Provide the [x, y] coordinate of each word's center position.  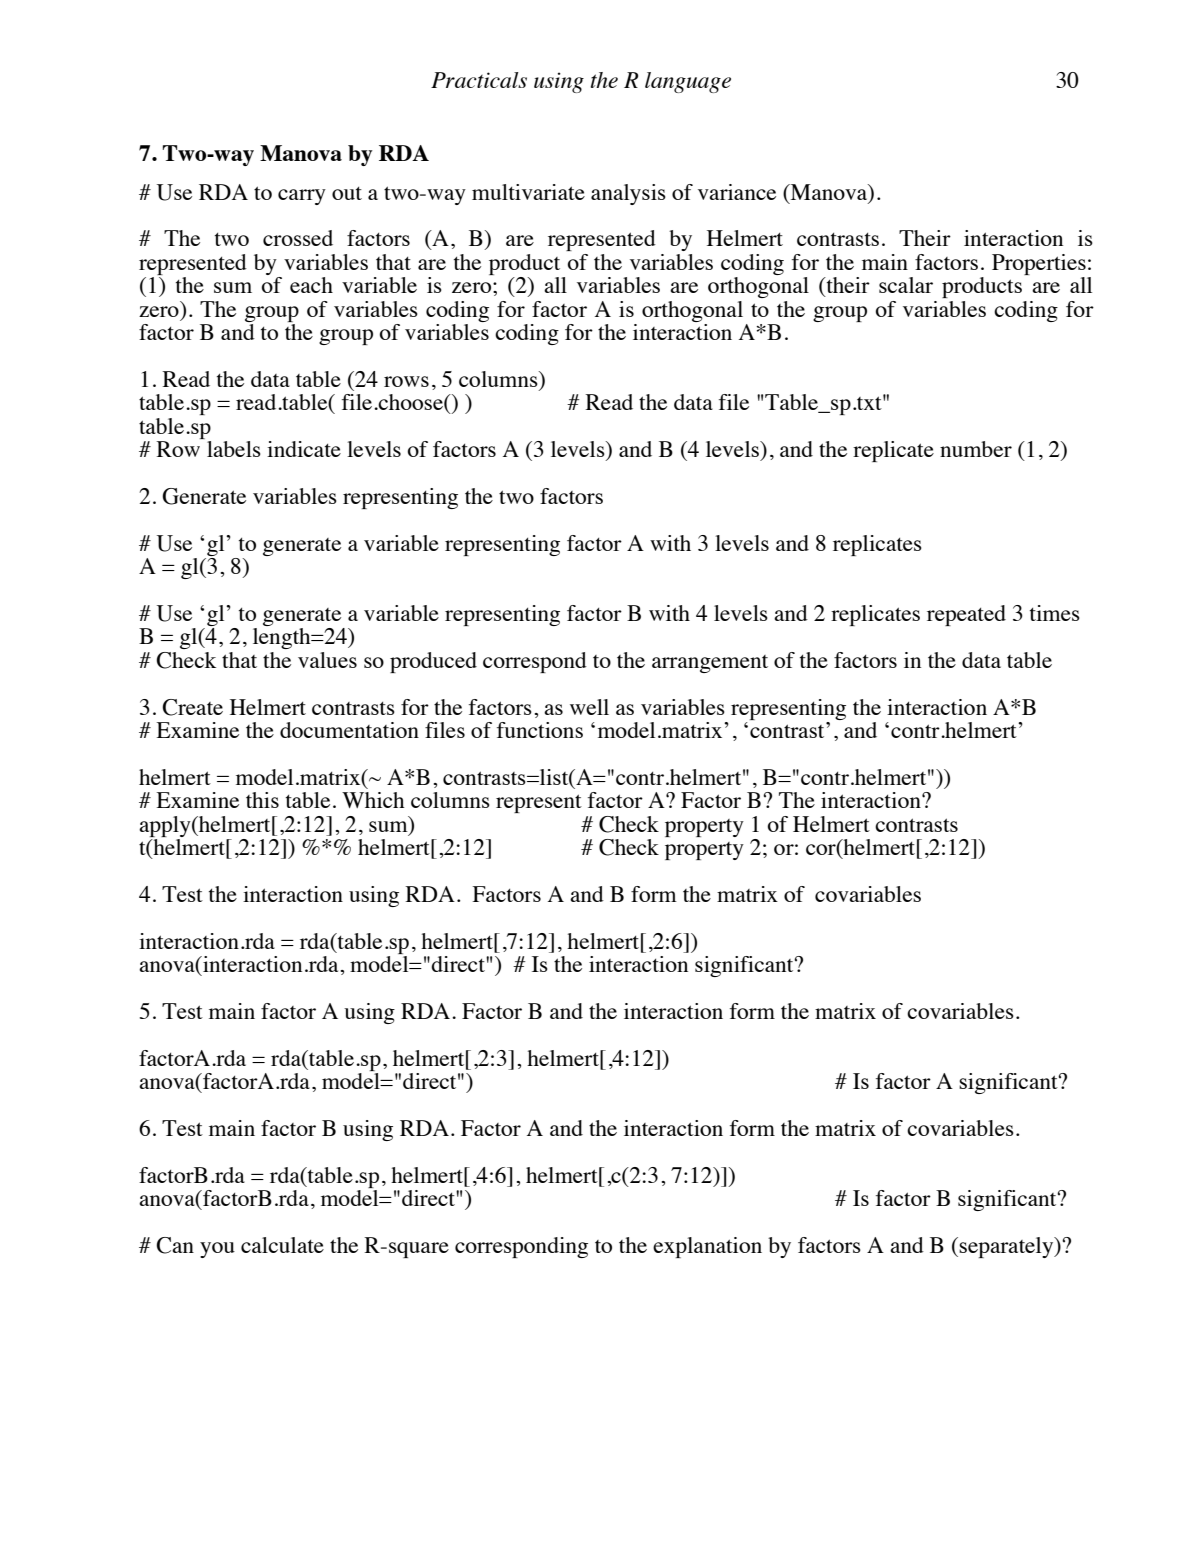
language [688, 82]
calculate [282, 1245]
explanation [707, 1247]
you [217, 1250]
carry [302, 197]
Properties [1039, 264]
